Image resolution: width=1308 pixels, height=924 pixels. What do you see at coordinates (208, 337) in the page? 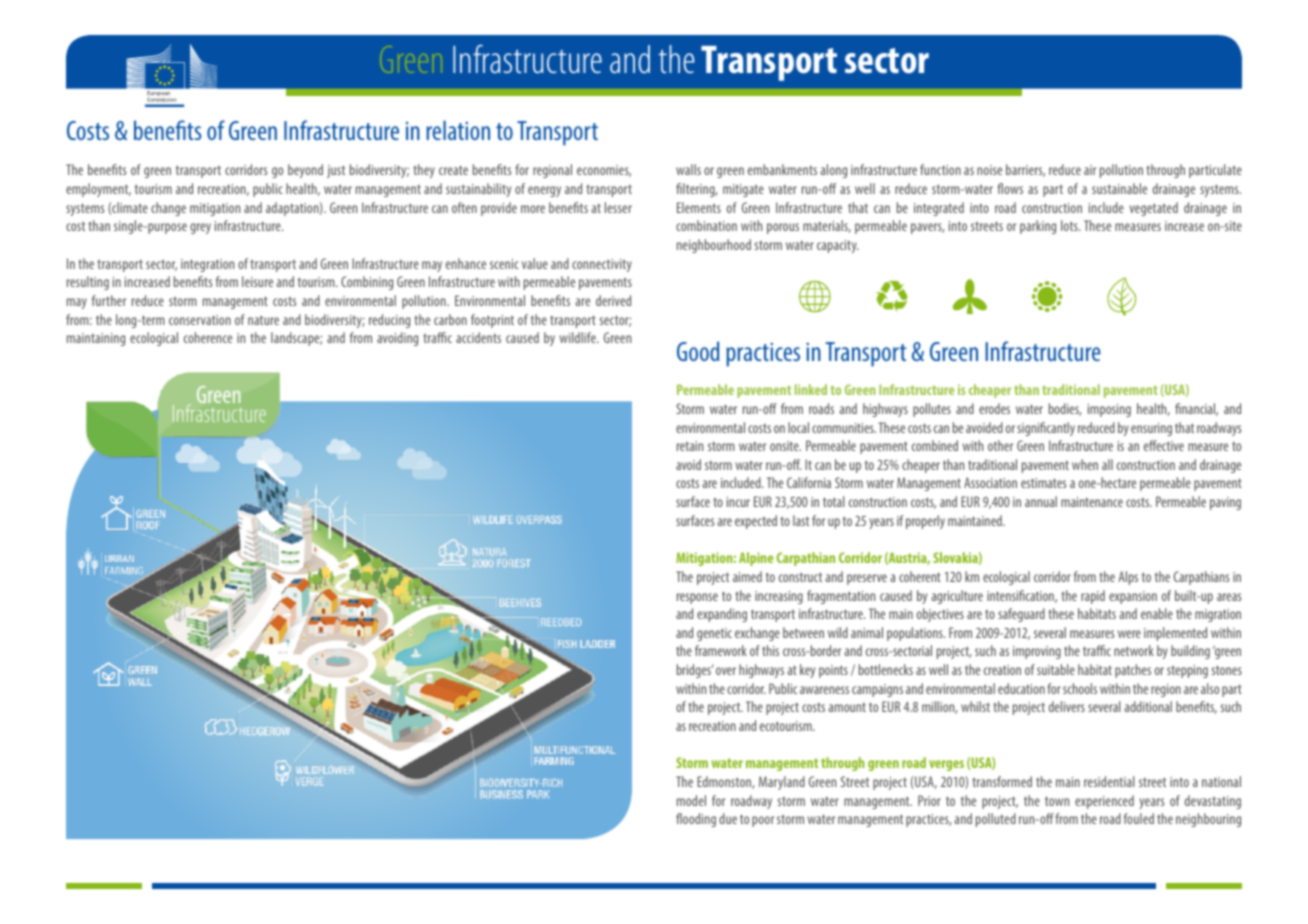
I see `coherence` at bounding box center [208, 337].
